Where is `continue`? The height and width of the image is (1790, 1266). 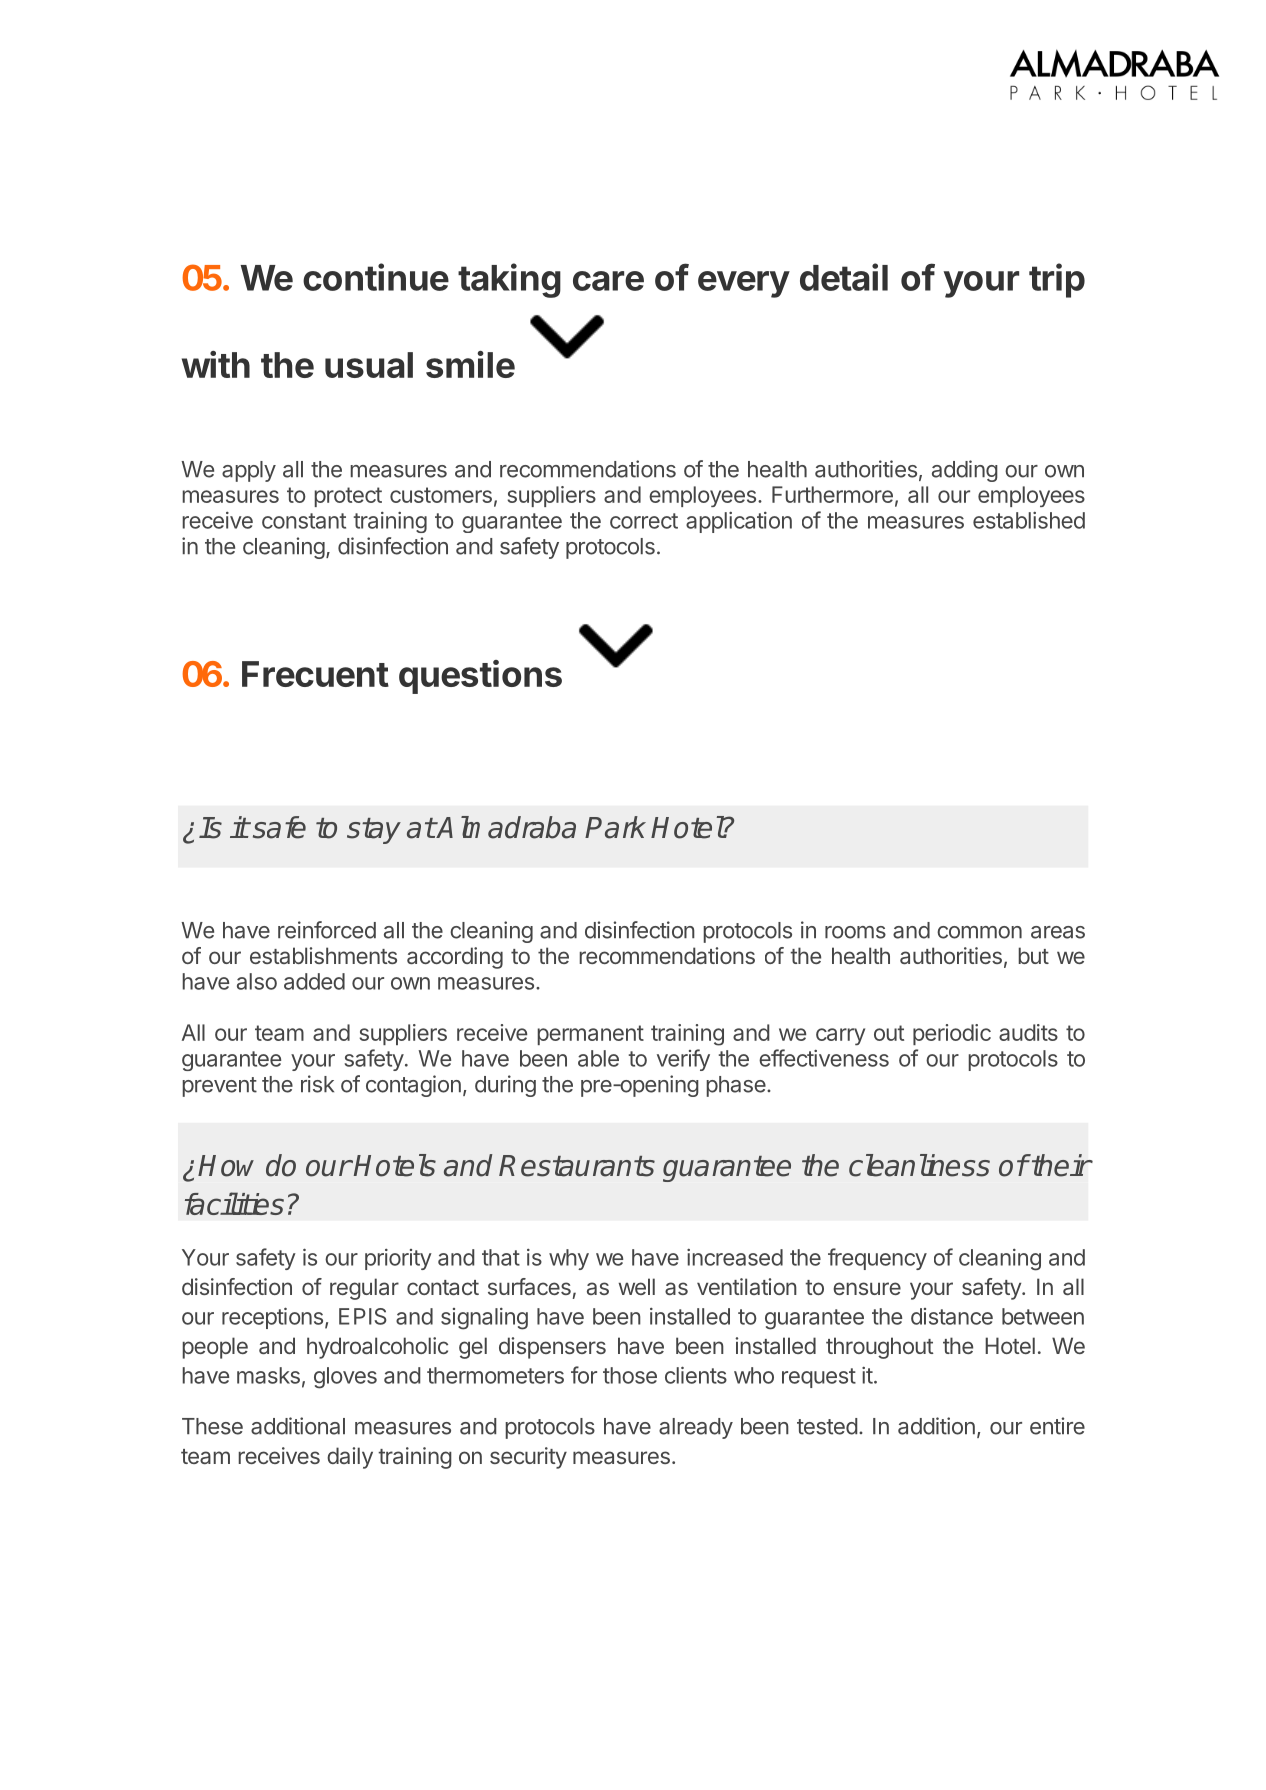
continue is located at coordinates (376, 277).
